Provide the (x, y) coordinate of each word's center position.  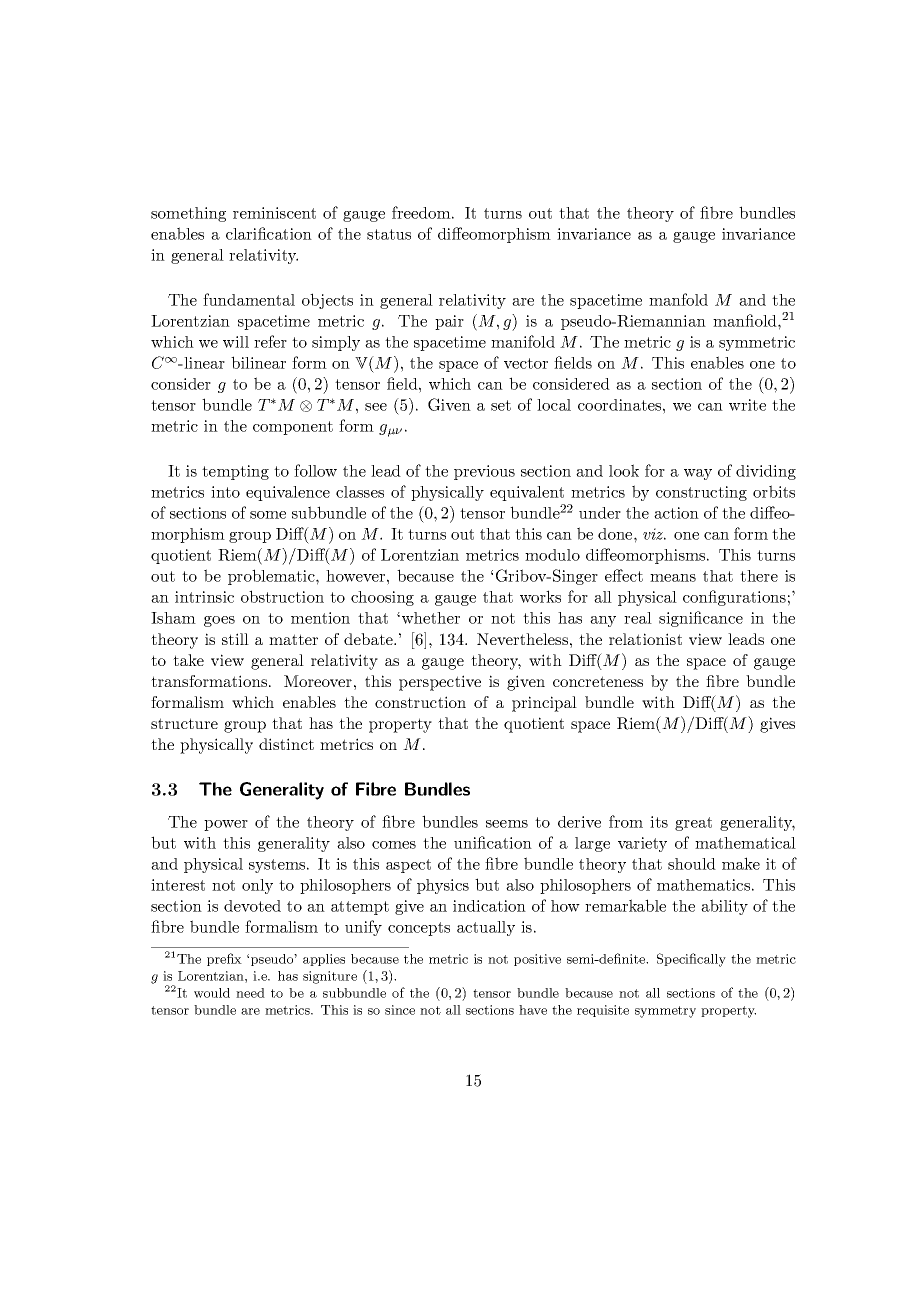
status (389, 234)
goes (219, 621)
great (693, 824)
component (293, 428)
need (250, 993)
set (501, 405)
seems (507, 824)
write (747, 405)
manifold (523, 341)
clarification (269, 233)
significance (701, 619)
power (226, 825)
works (540, 596)
